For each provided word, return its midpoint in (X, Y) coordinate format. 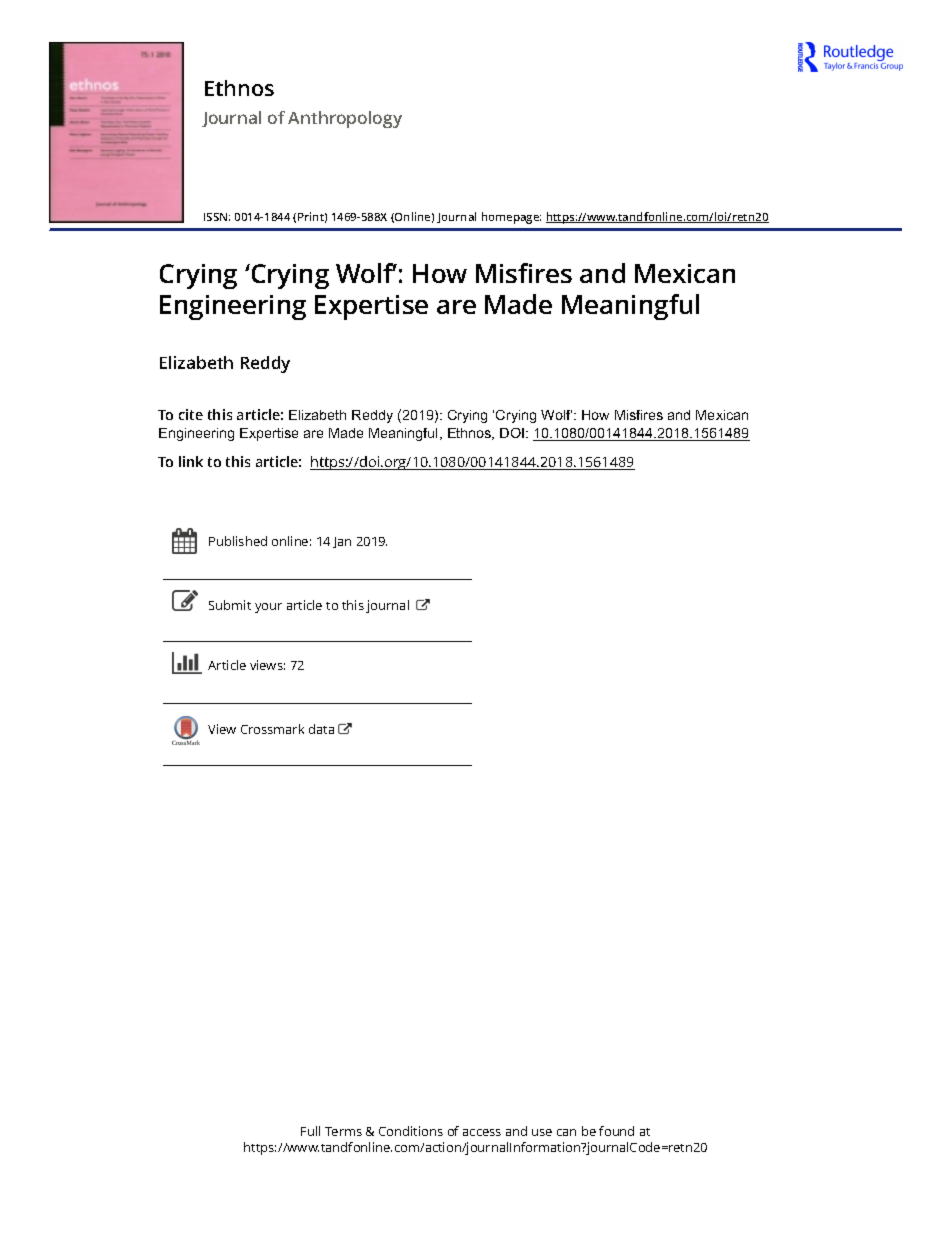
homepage (511, 218)
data (321, 729)
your (268, 608)
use (542, 1132)
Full (310, 1131)
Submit (230, 605)
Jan (342, 542)
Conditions (411, 1131)
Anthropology (345, 119)
